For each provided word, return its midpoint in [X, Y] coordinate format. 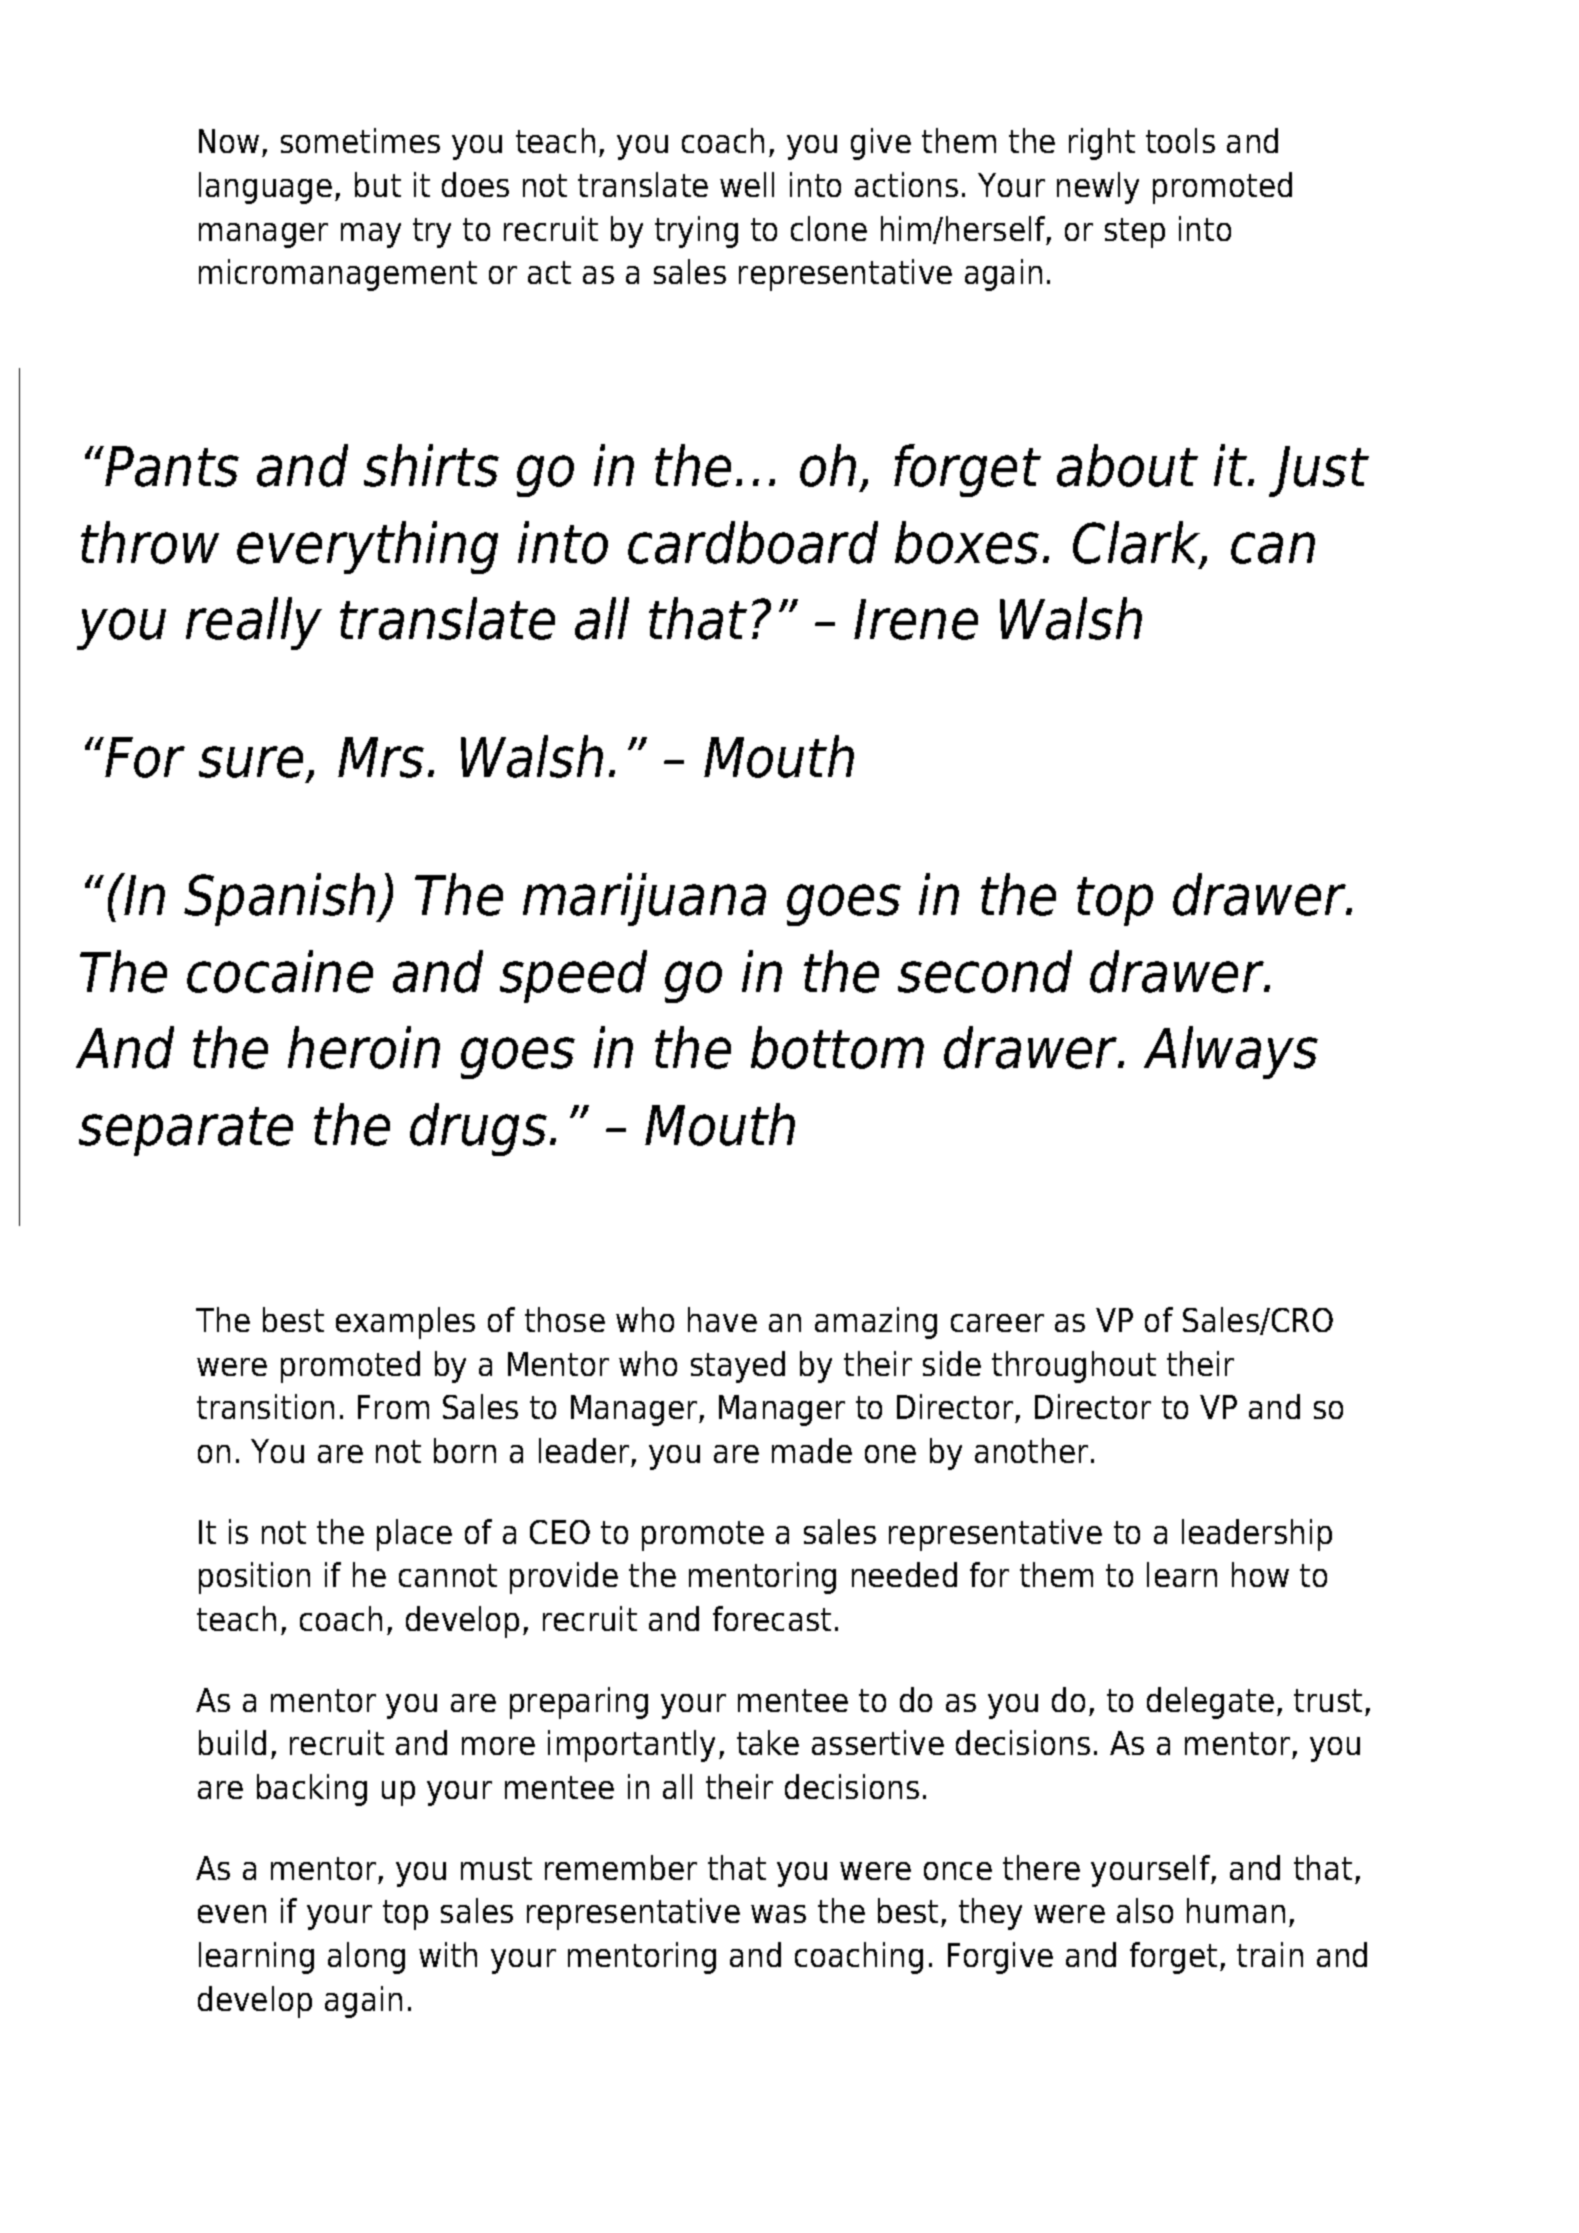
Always [1231, 1052]
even [232, 1914]
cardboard [753, 542]
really [254, 623]
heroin [364, 1047]
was [778, 1914]
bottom [837, 1047]
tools [1180, 140]
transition [265, 1406]
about [1127, 465]
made [812, 1450]
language [265, 188]
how [1260, 1574]
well [747, 184]
